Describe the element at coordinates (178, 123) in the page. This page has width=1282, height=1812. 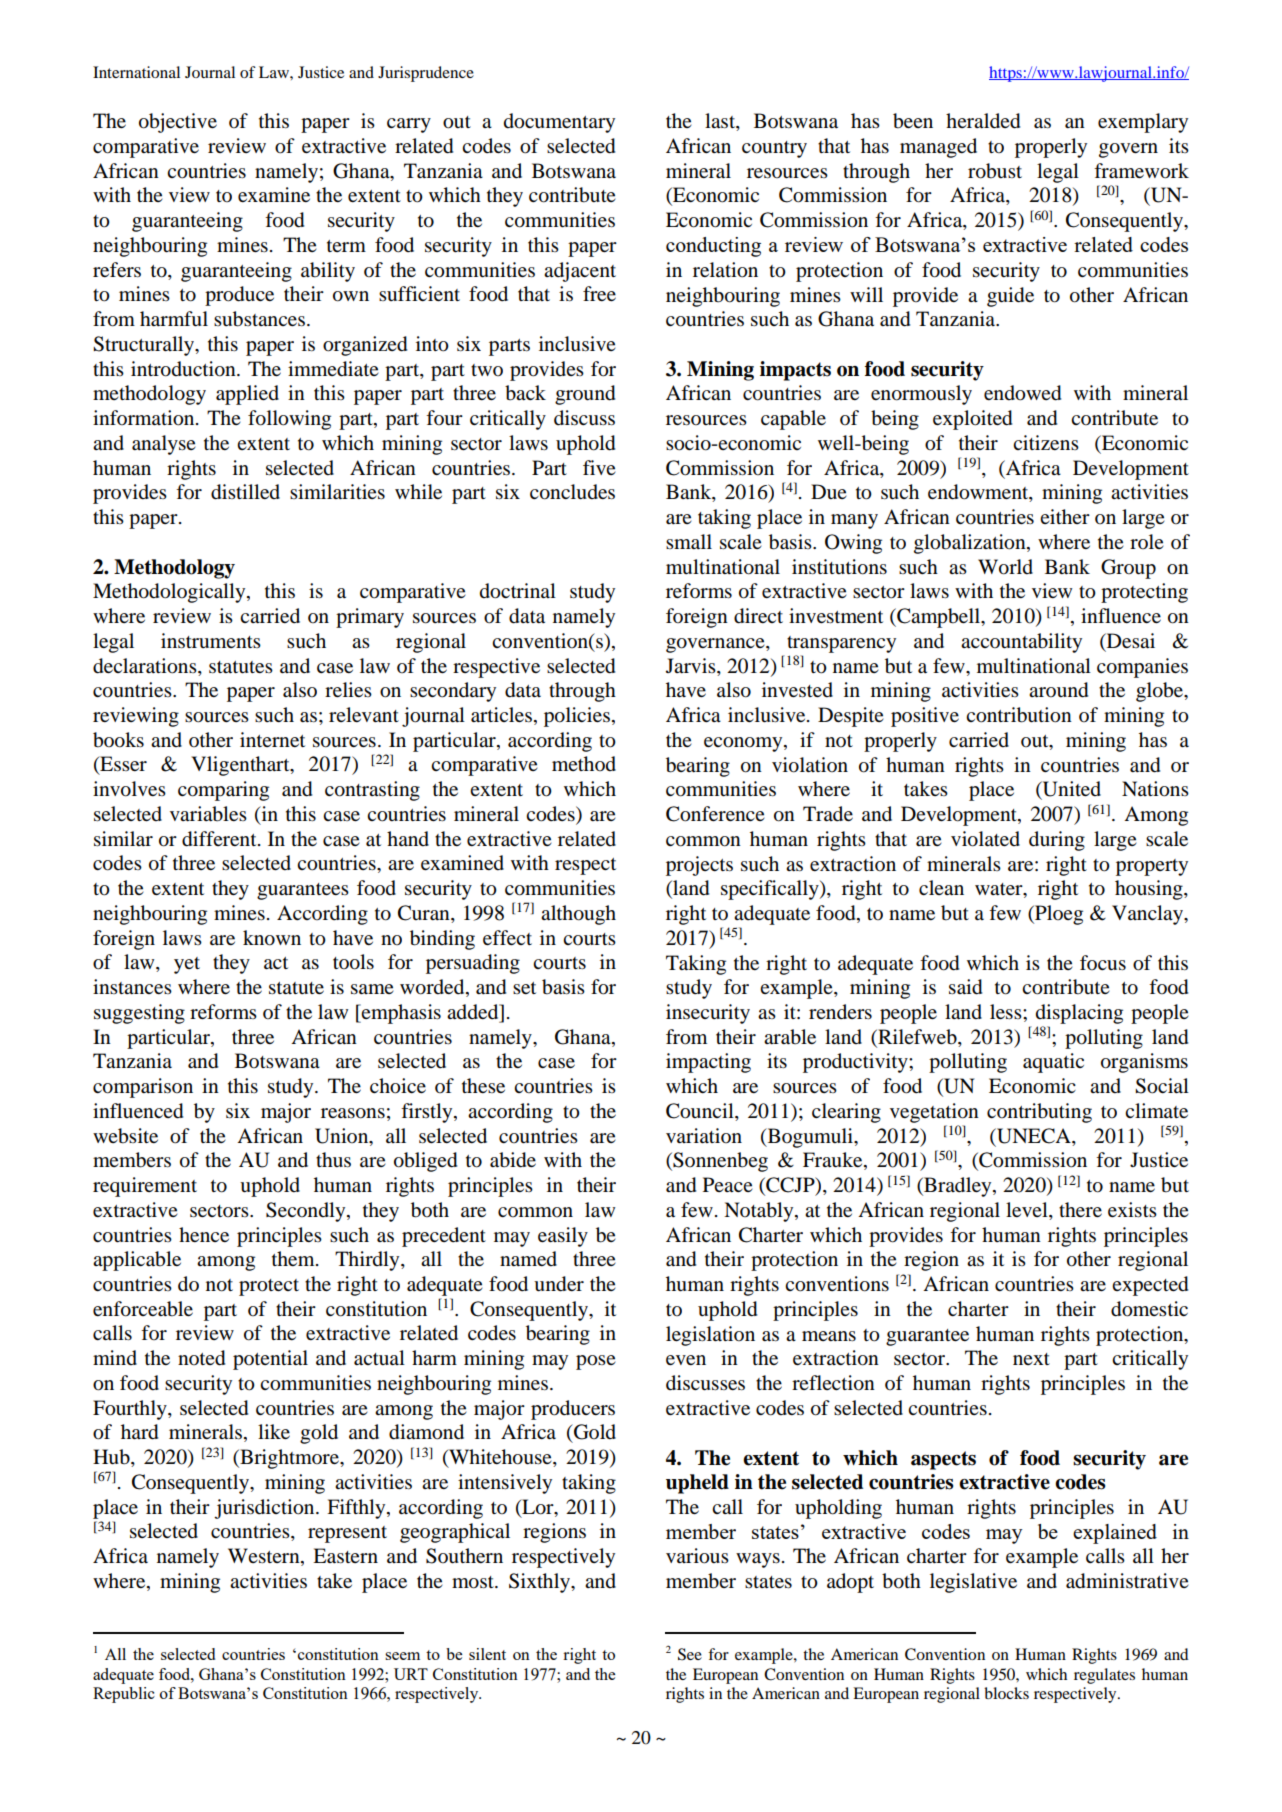
I see `objective` at that location.
